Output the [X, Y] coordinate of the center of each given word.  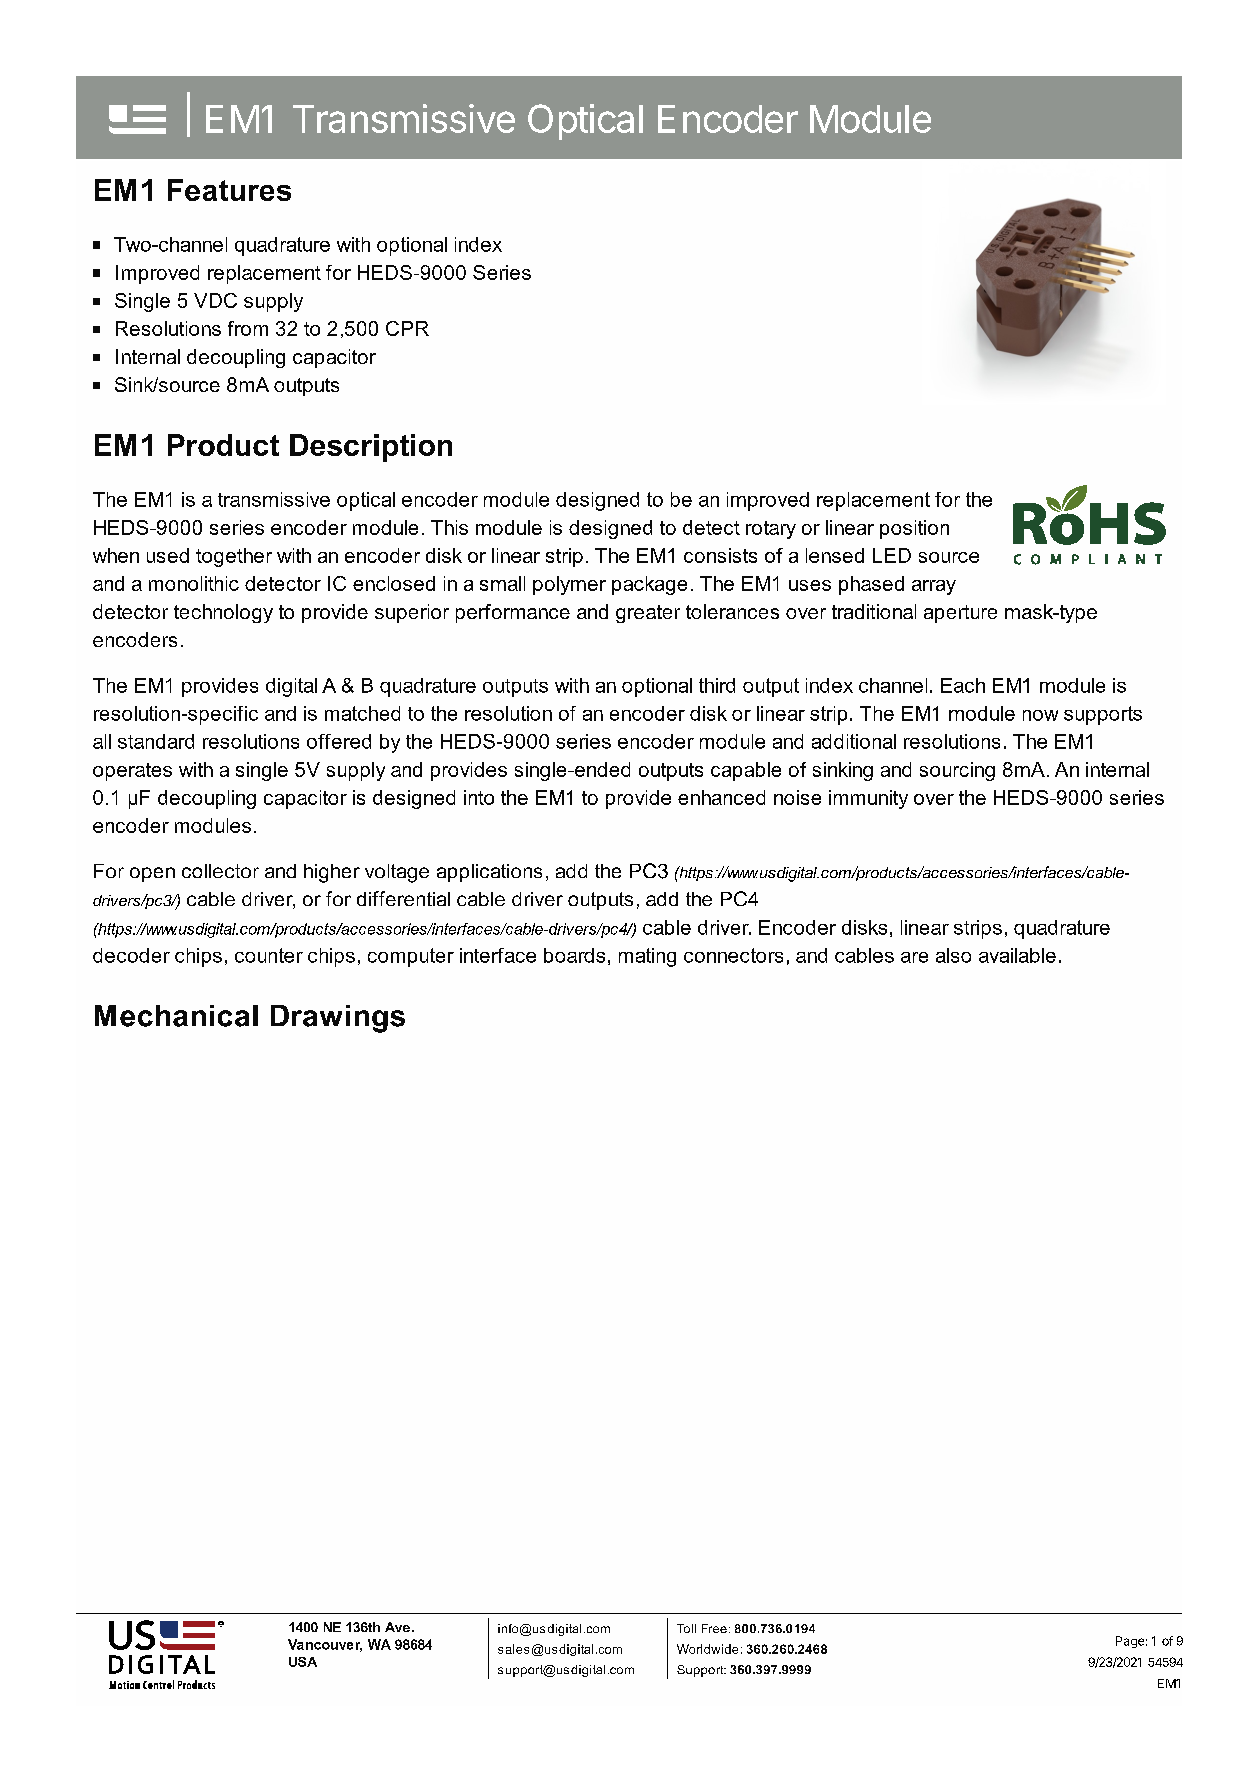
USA [303, 1662]
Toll [686, 1628]
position [914, 529]
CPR [407, 328]
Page [1130, 1642]
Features [229, 190]
